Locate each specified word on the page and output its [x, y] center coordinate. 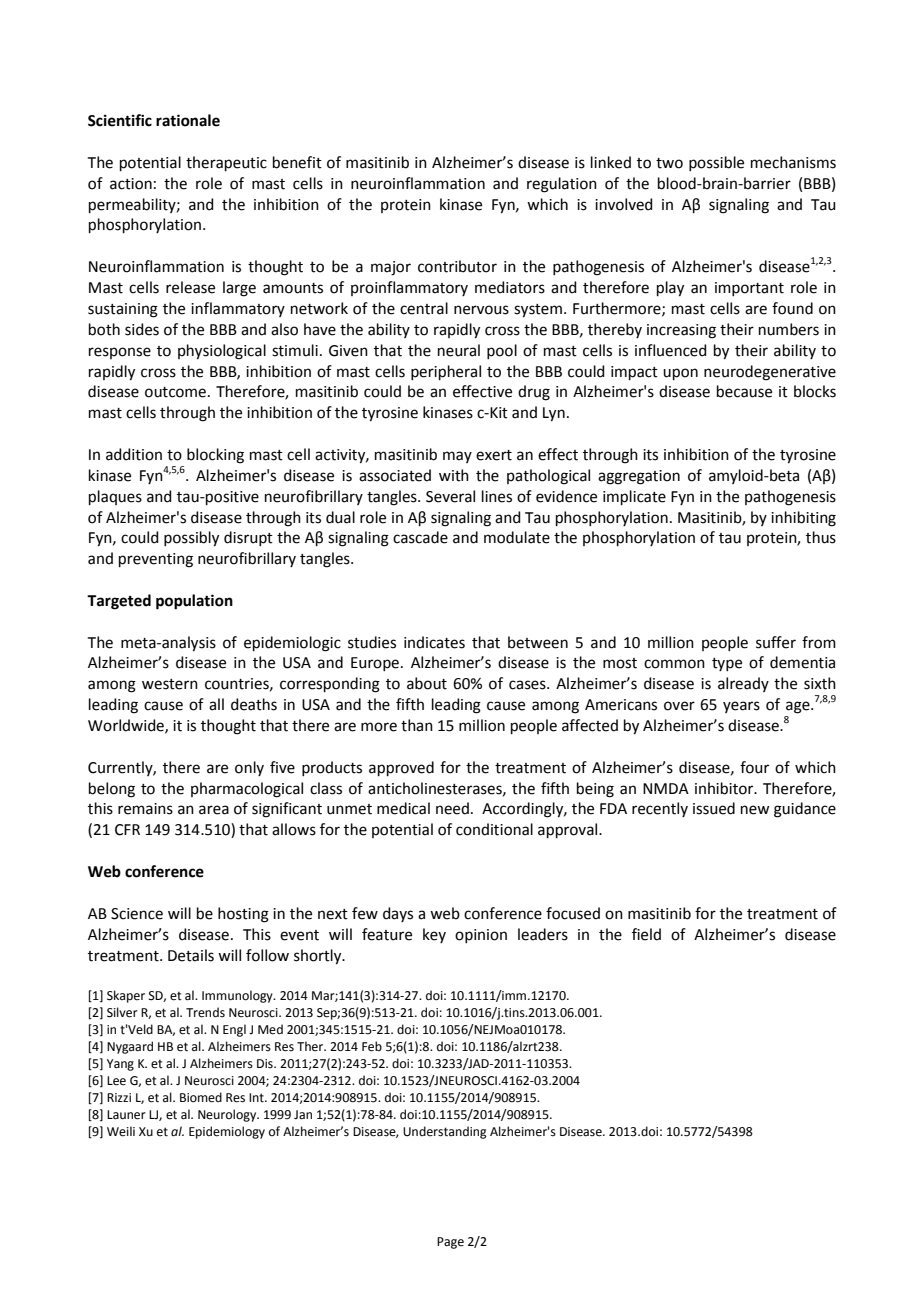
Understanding [445, 1132]
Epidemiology [227, 1132]
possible [716, 163]
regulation [562, 185]
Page [450, 1243]
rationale [188, 120]
